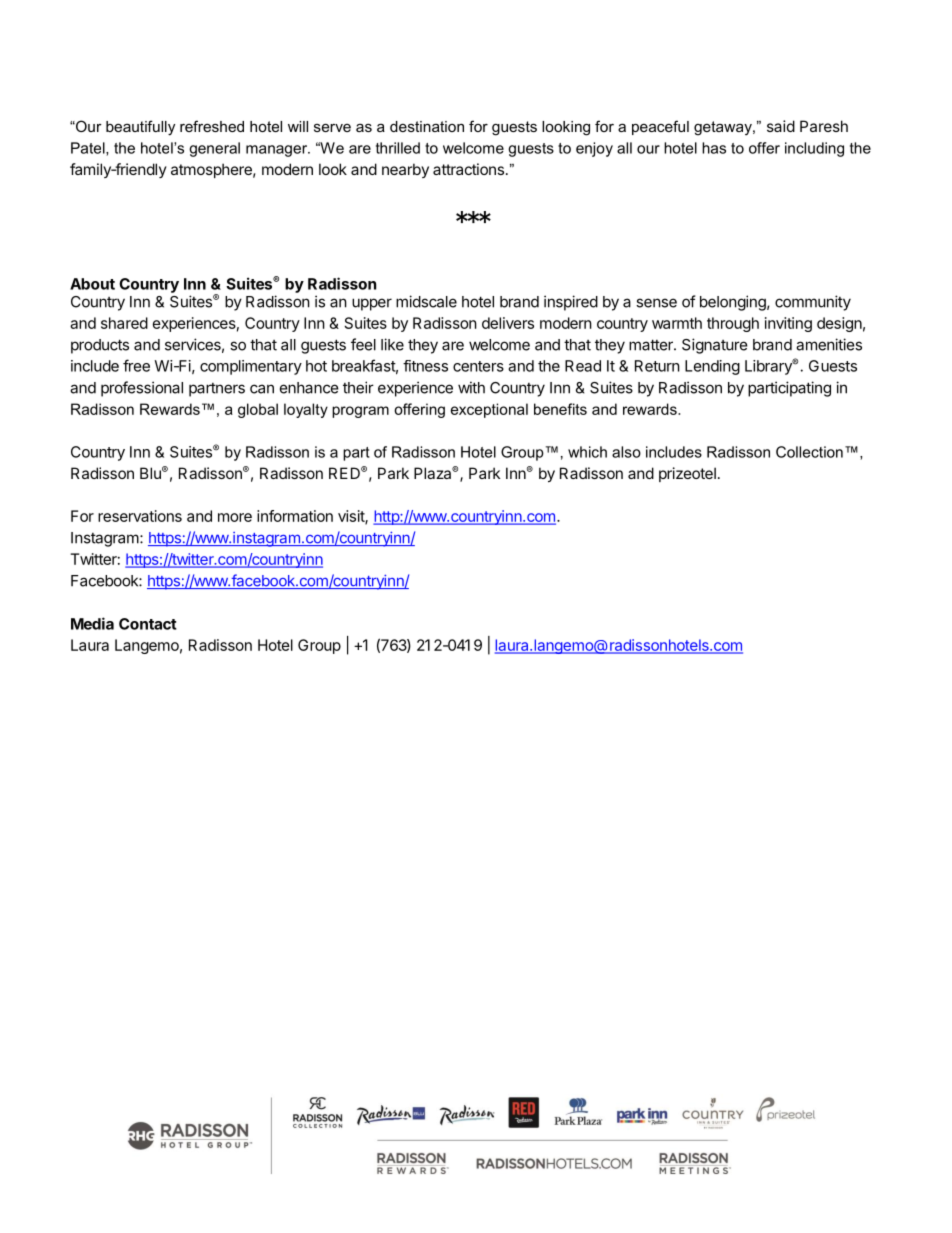 The width and height of the screenshot is (952, 1233). I want to click on destination, so click(427, 126).
